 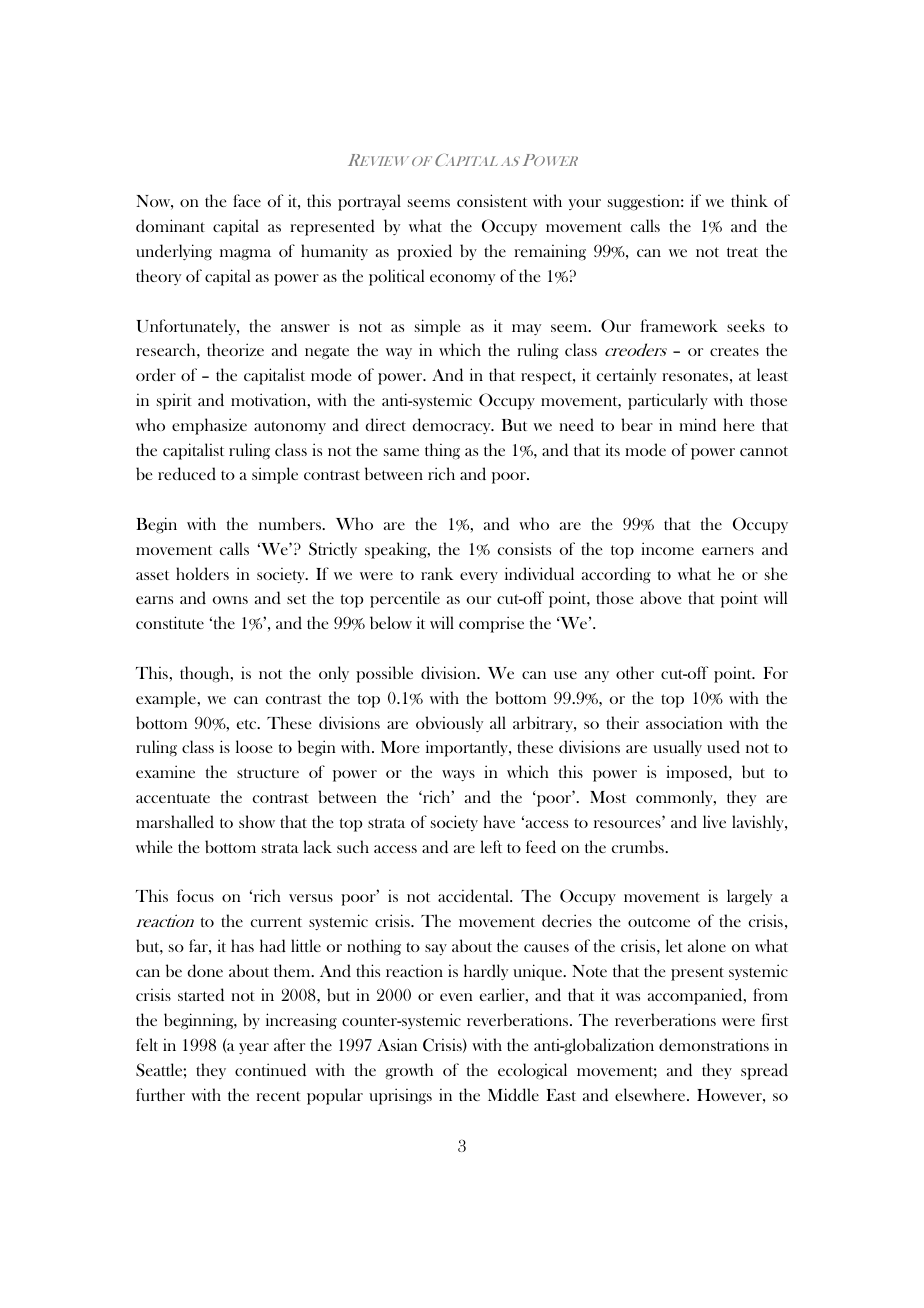 I want to click on focus, so click(x=195, y=895).
